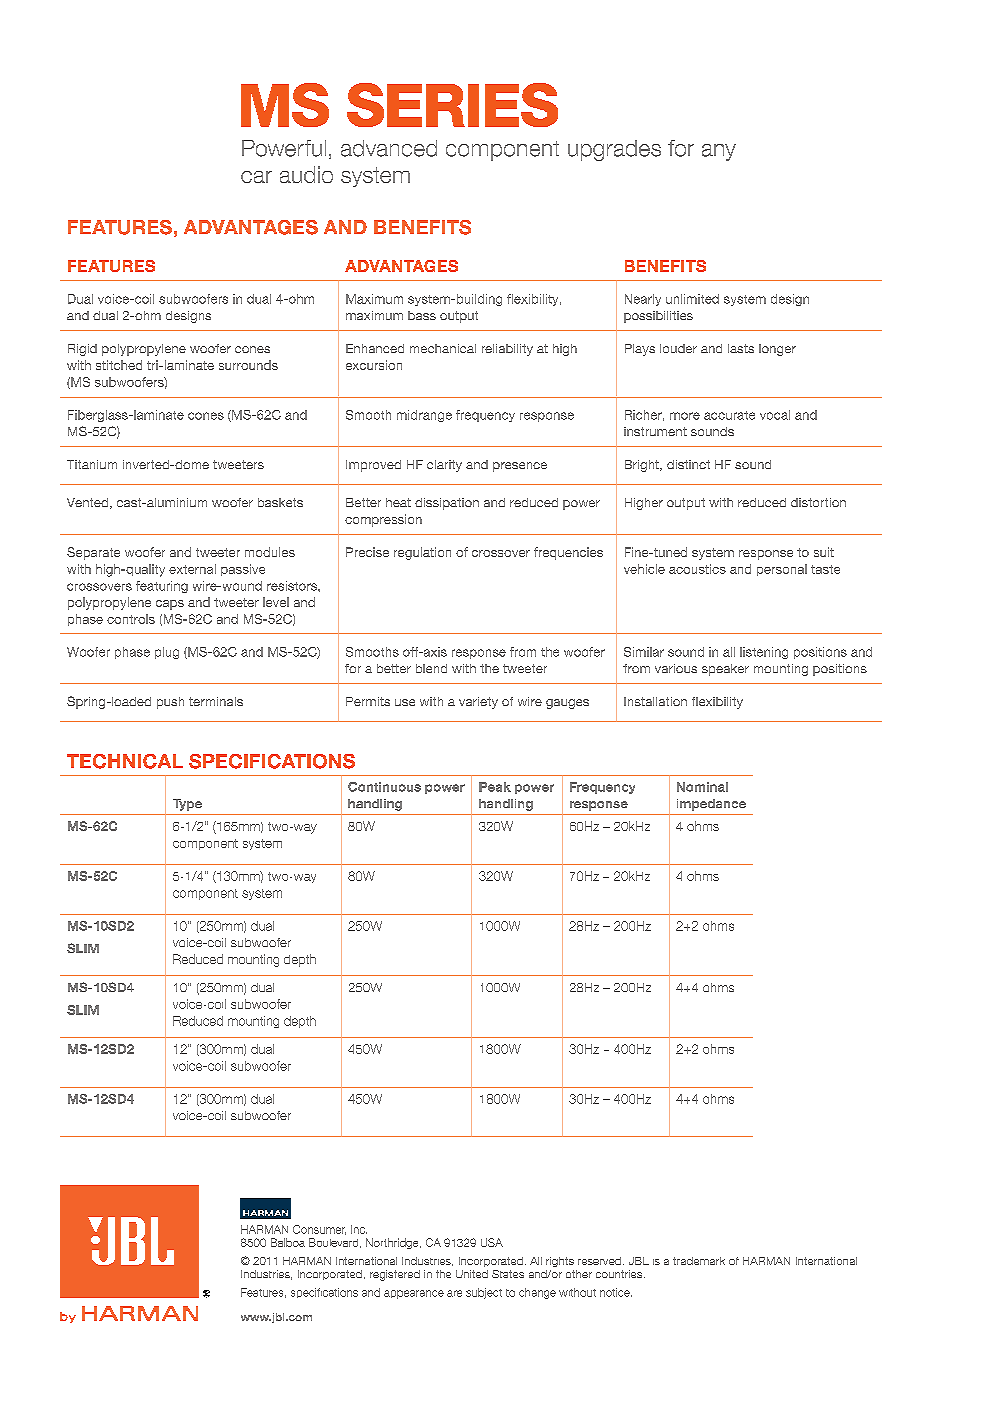 This page has height=1407, width=995. What do you see at coordinates (170, 703) in the page?
I see `push` at bounding box center [170, 703].
